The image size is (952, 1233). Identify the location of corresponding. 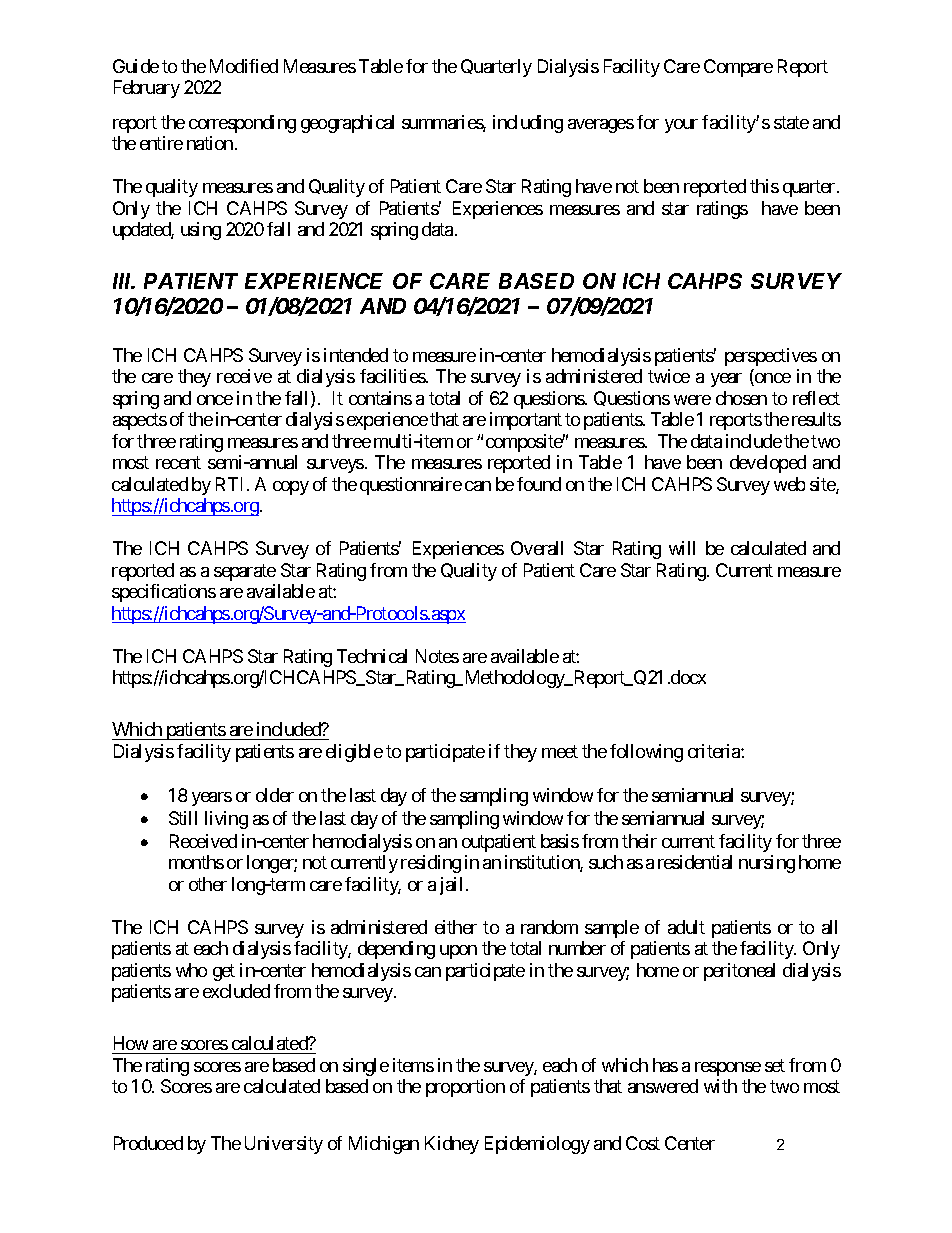
(242, 124).
